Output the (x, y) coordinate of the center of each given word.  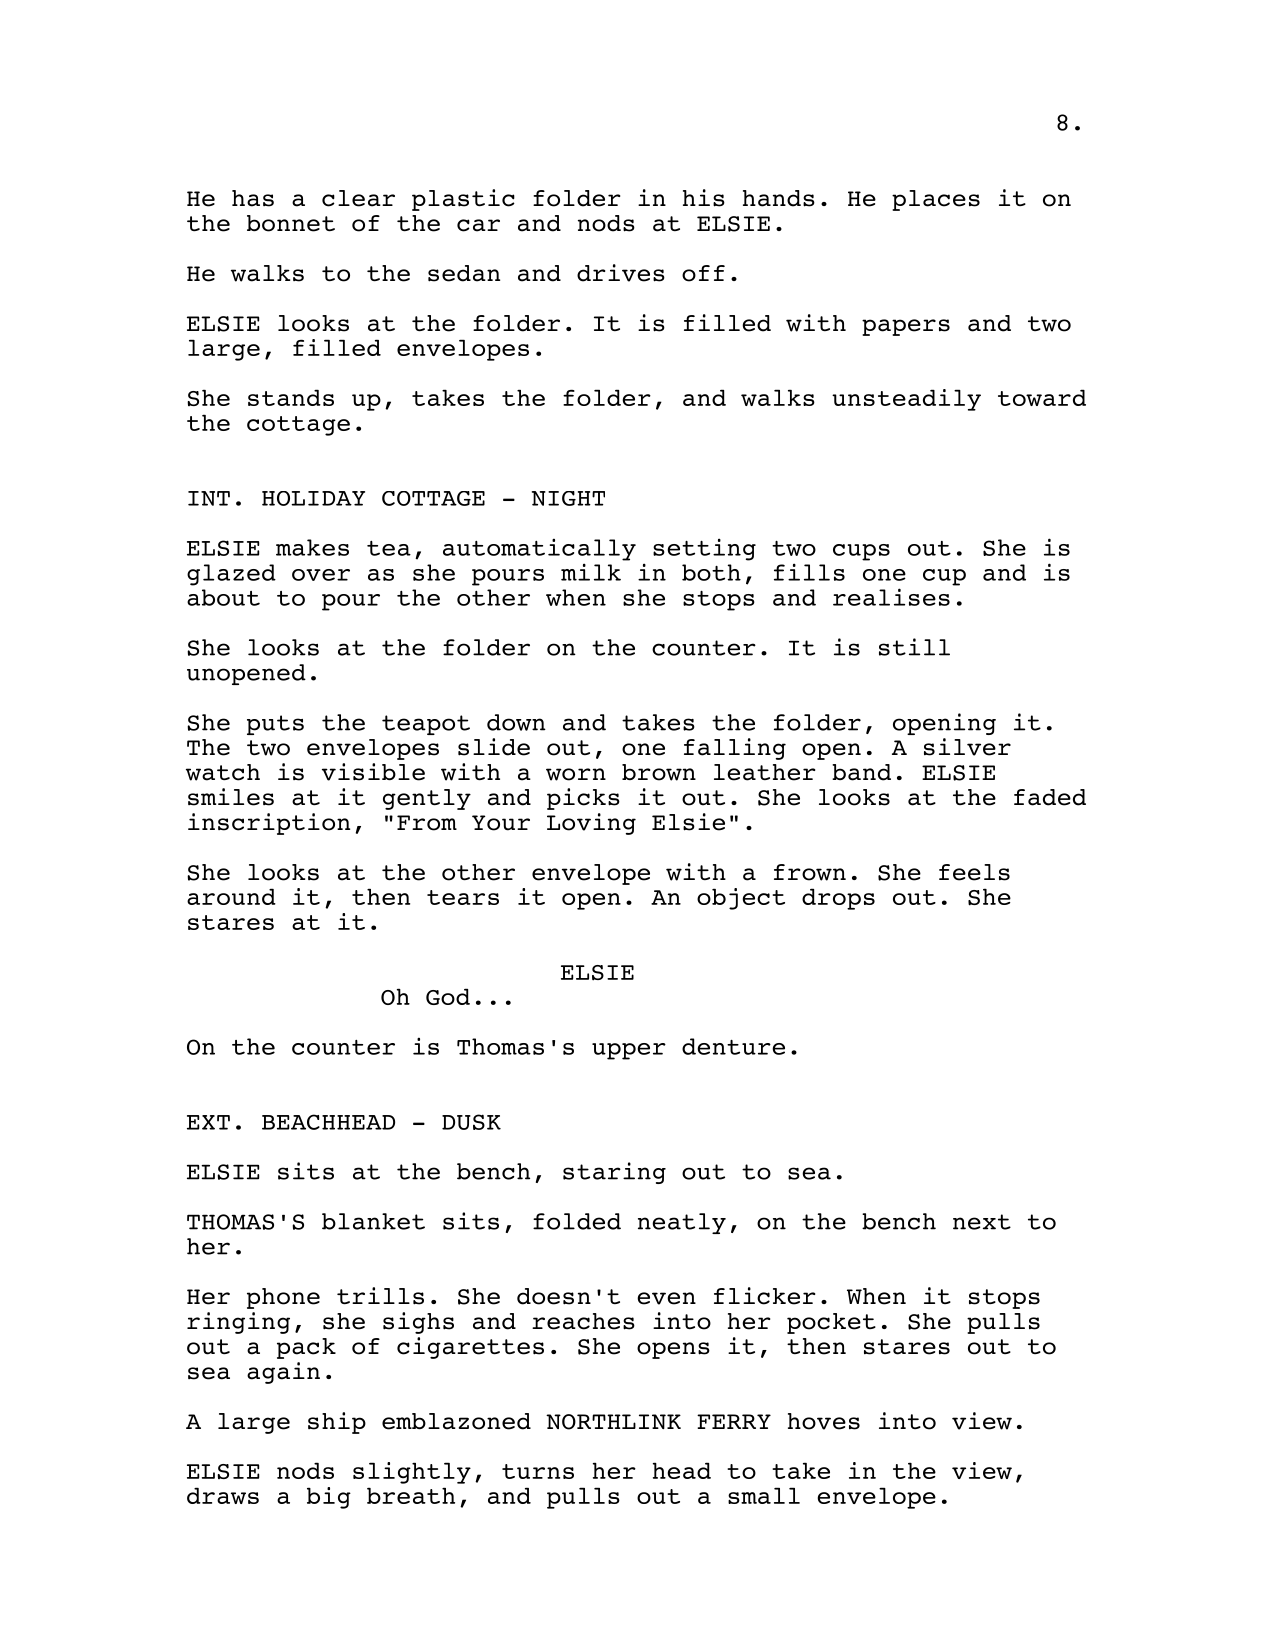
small (764, 1495)
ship (337, 1423)
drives (621, 273)
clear (358, 198)
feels (974, 872)
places (936, 200)
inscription (269, 824)
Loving (591, 824)
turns (538, 1471)
